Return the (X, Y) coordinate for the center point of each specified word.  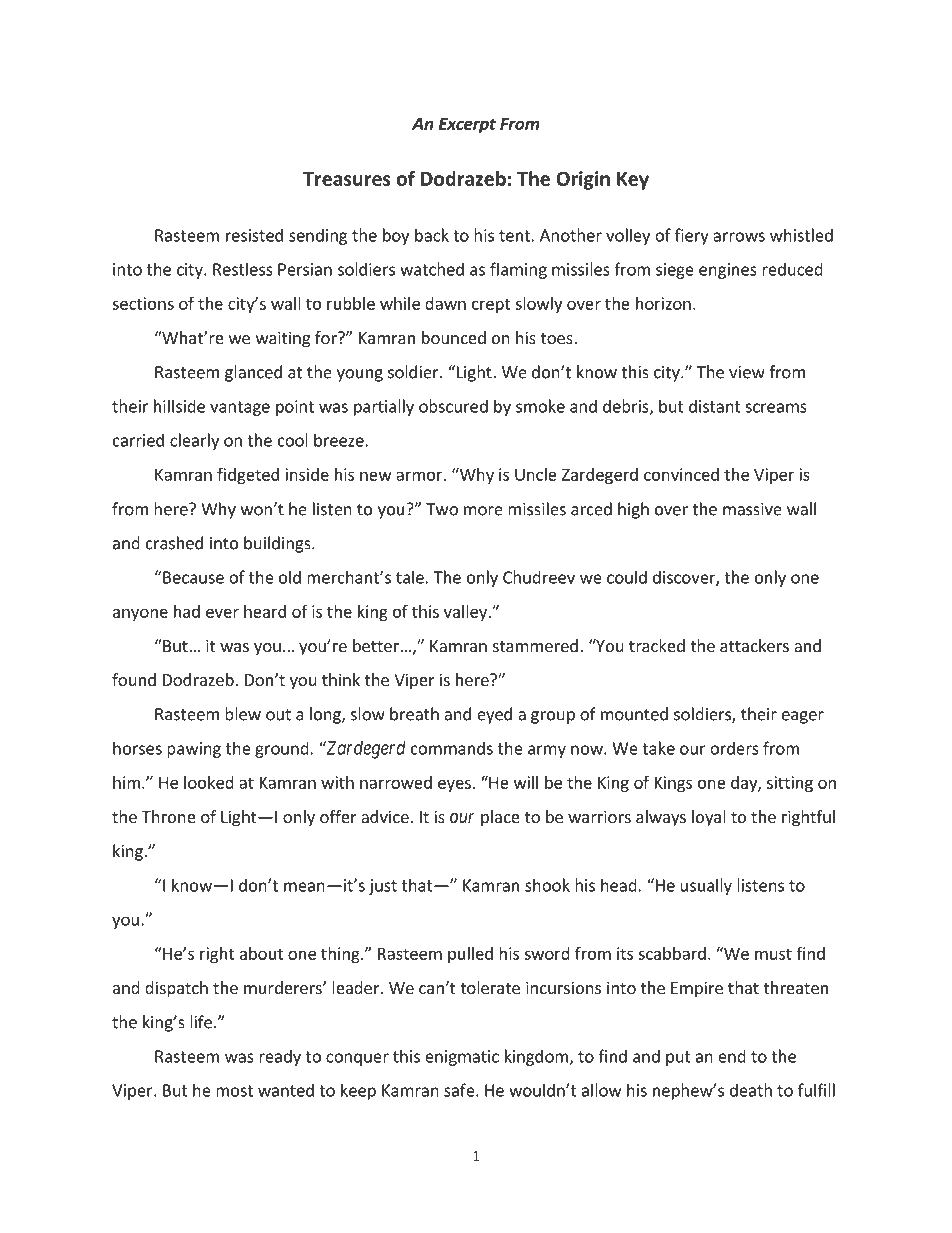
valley (466, 613)
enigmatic (462, 1058)
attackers (754, 645)
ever (222, 613)
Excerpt (467, 125)
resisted (254, 235)
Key (633, 181)
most (234, 1091)
